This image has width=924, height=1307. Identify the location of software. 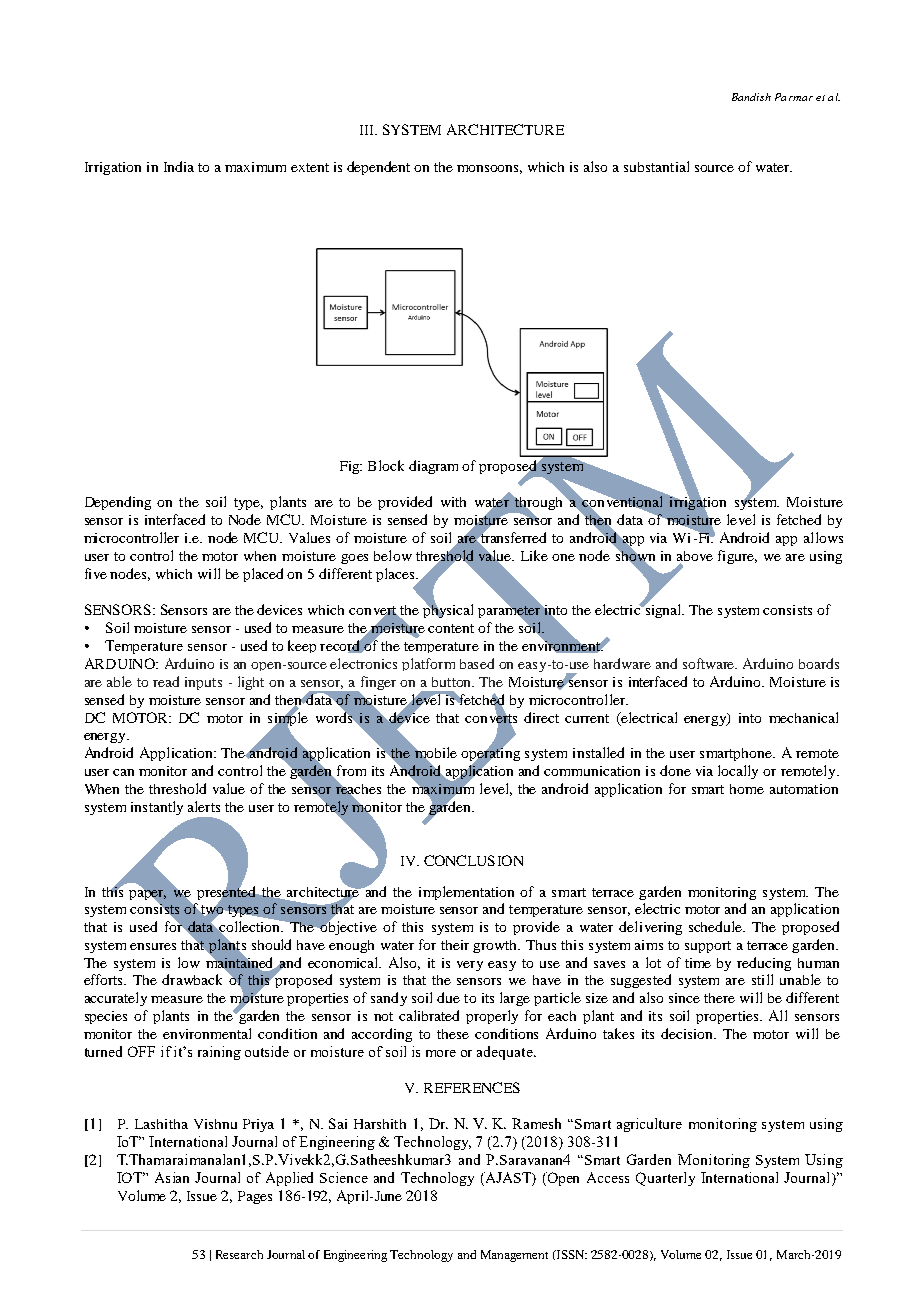
(710, 663).
